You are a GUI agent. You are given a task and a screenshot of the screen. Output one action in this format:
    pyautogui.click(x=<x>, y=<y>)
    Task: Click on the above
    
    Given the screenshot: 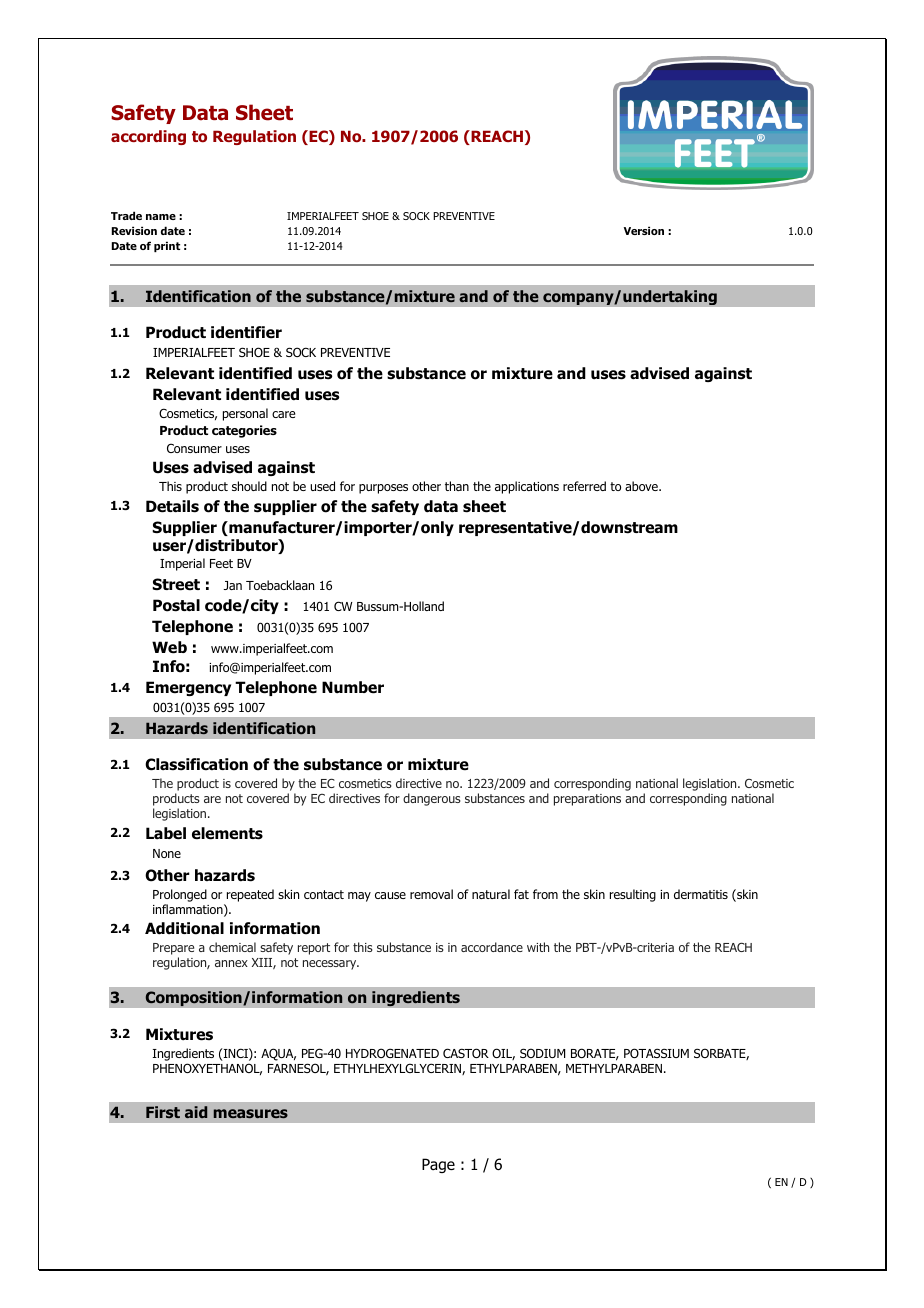 What is the action you would take?
    pyautogui.click(x=642, y=486)
